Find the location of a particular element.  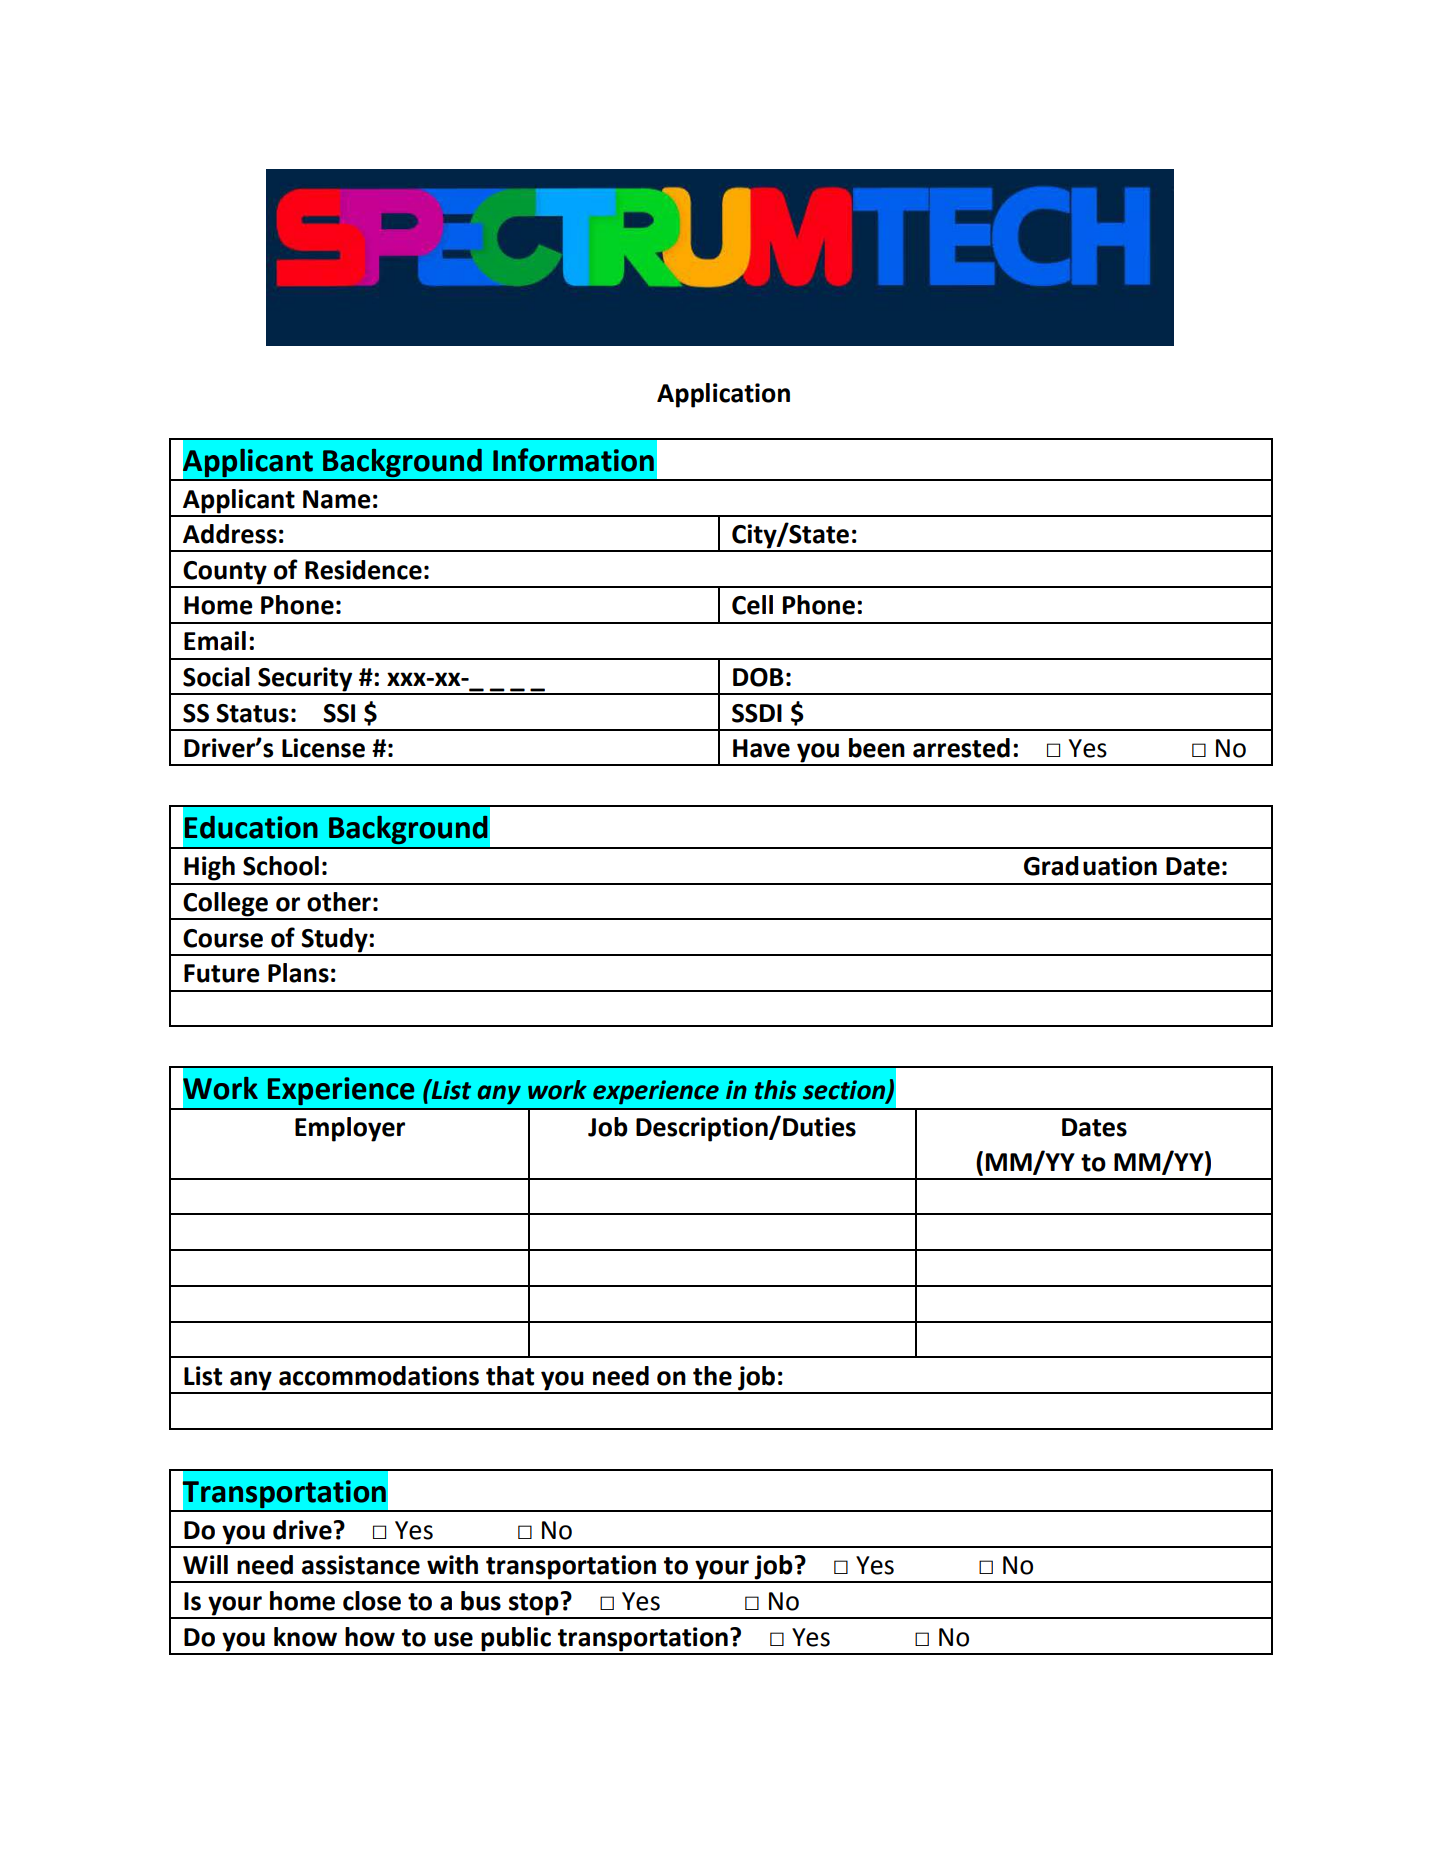

Information is located at coordinates (573, 460).
